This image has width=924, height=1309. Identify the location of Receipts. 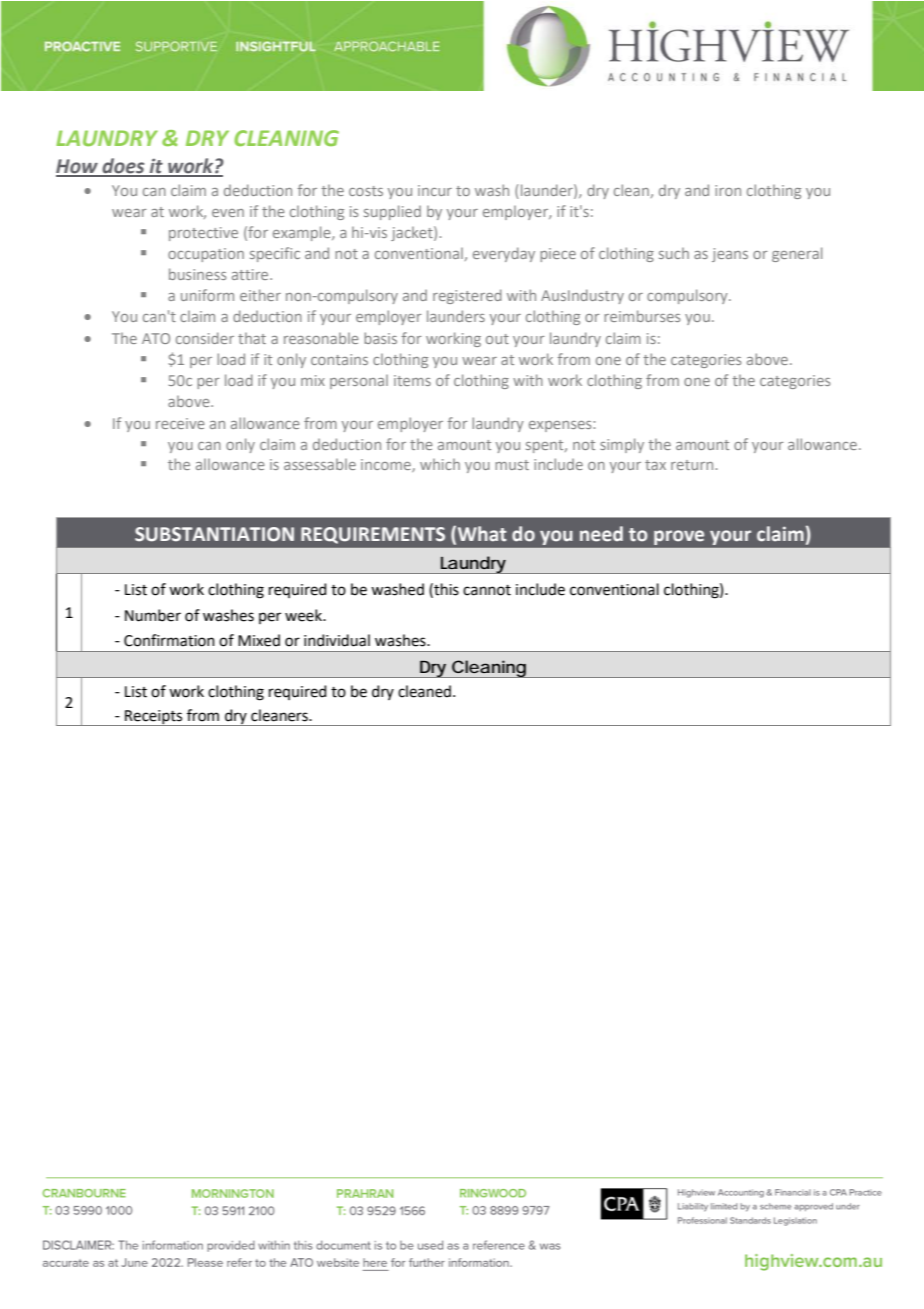
(154, 718).
